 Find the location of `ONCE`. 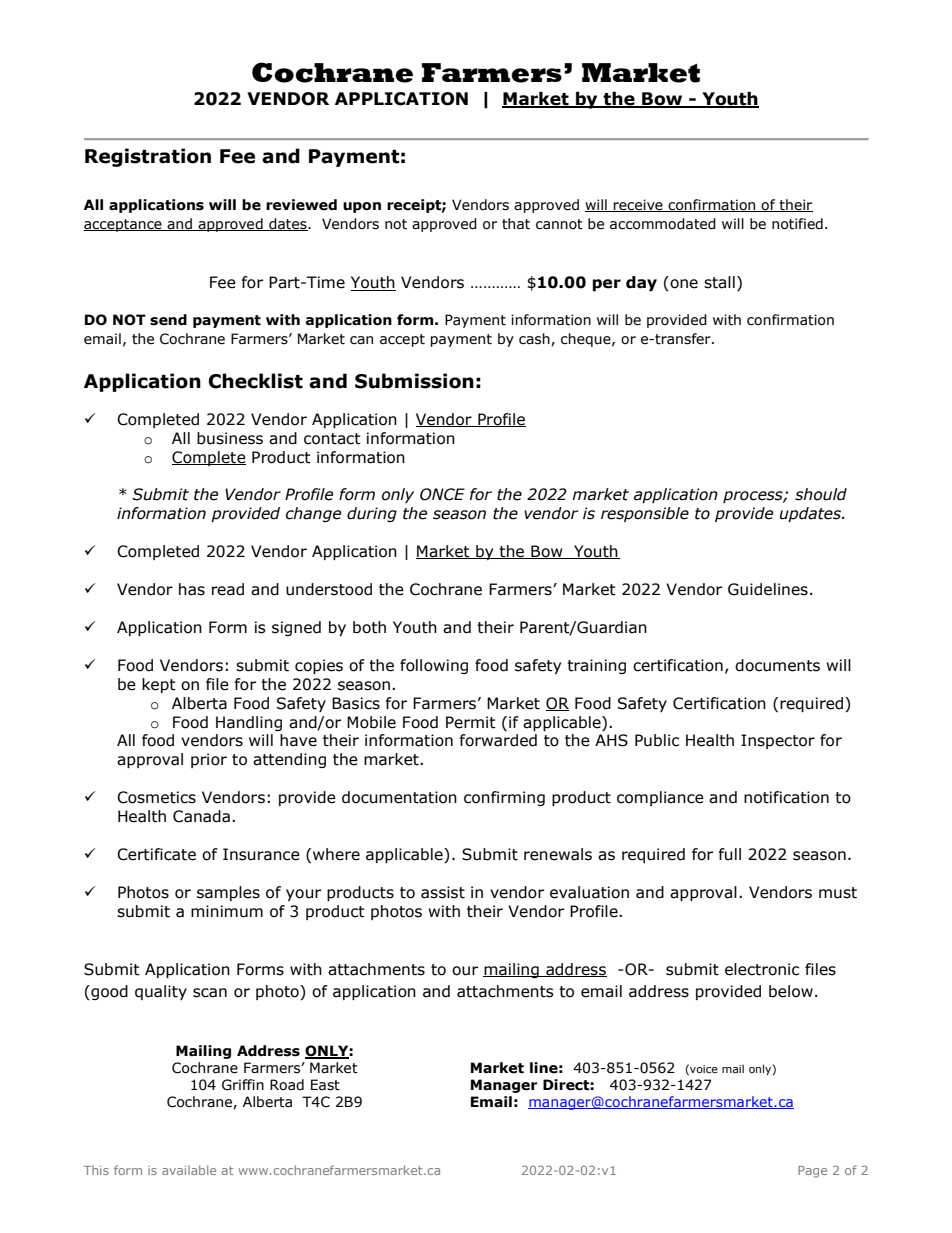

ONCE is located at coordinates (442, 494).
